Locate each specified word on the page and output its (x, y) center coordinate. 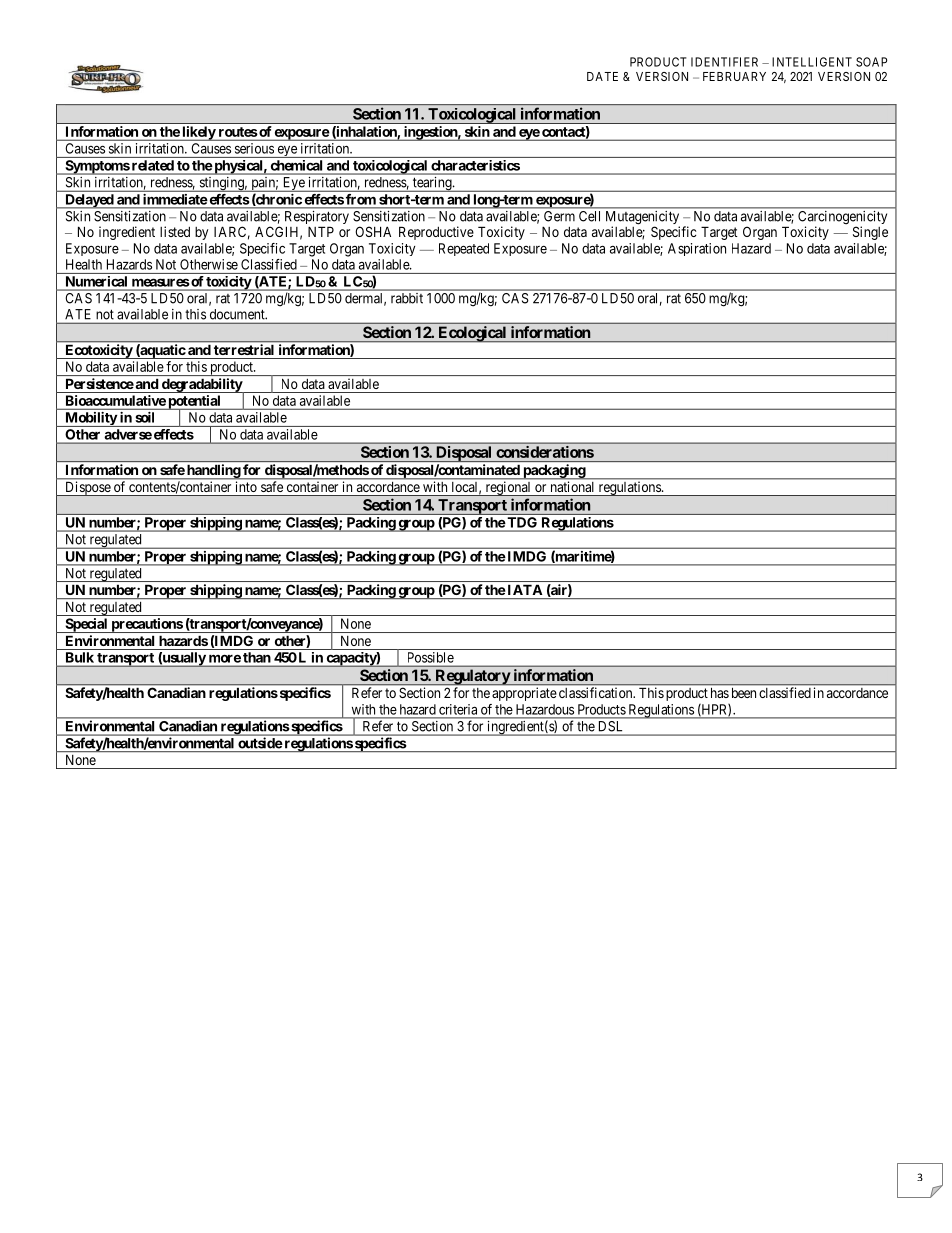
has (720, 693)
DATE (602, 76)
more (225, 659)
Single (870, 233)
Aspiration (697, 249)
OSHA (373, 231)
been (744, 693)
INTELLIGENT (812, 62)
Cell (589, 216)
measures (160, 283)
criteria (458, 709)
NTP (321, 231)
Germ (559, 216)
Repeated (464, 249)
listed (175, 231)
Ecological (472, 334)
